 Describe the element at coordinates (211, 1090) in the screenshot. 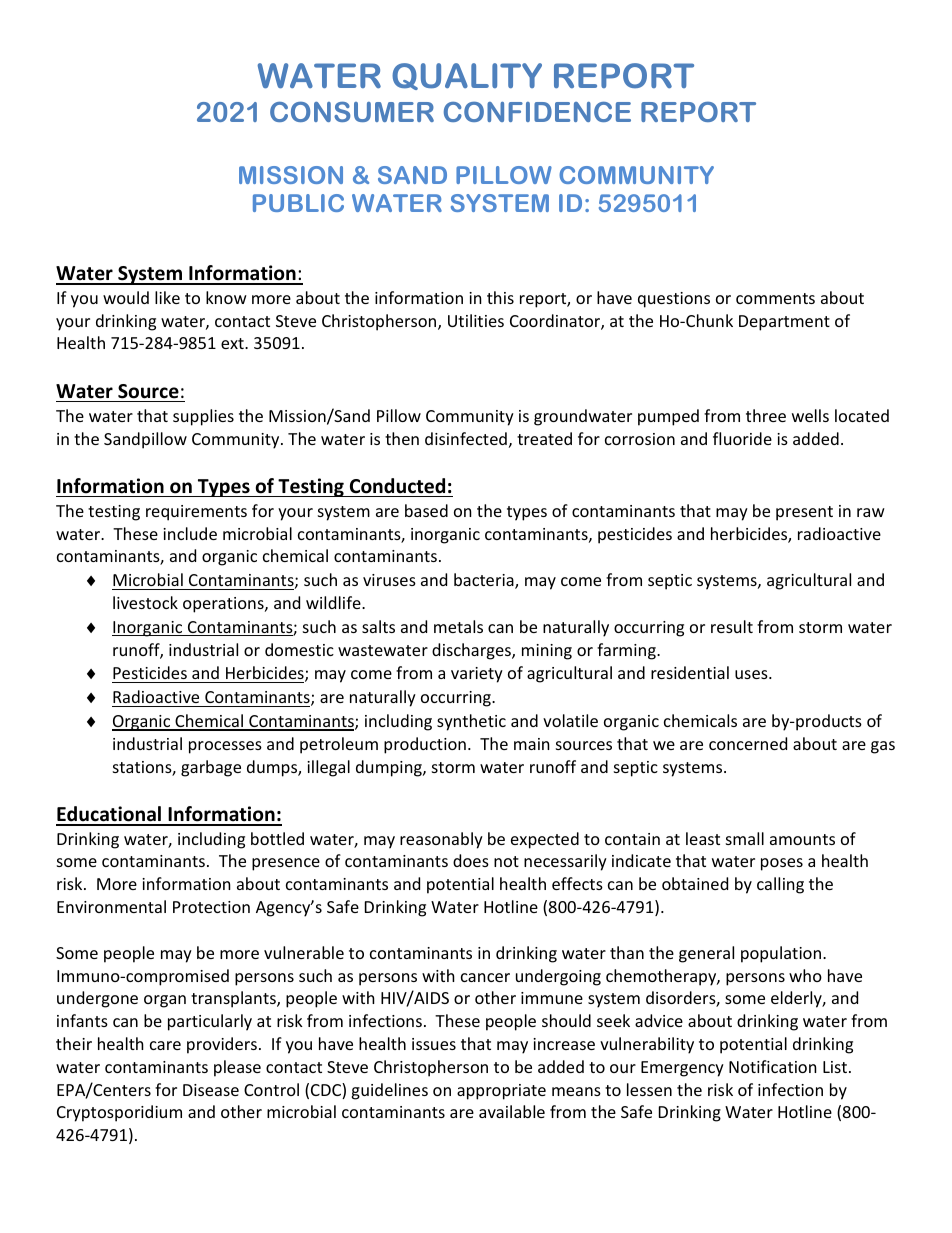

I see `Disease` at that location.
